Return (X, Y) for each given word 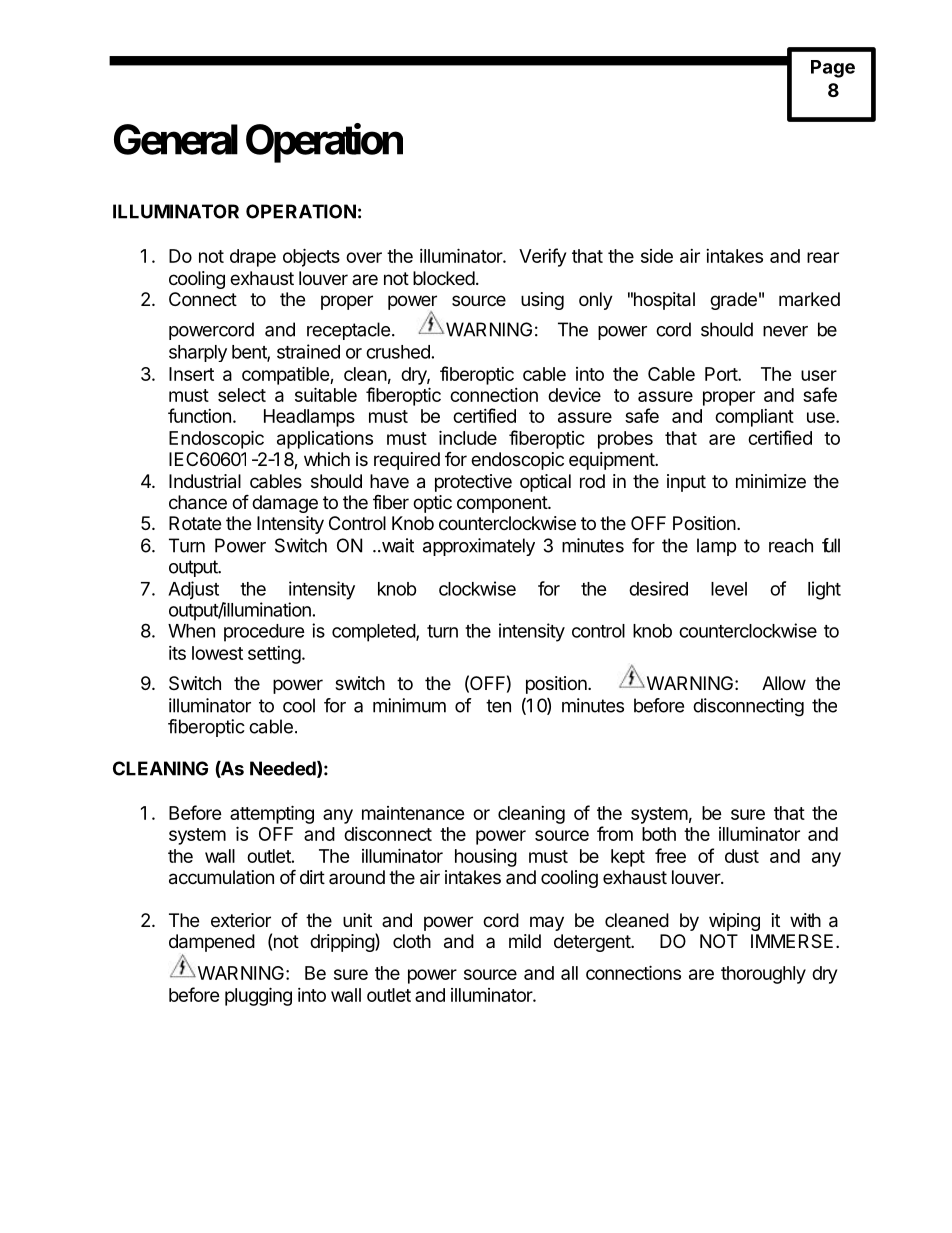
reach (791, 545)
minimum (409, 705)
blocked (444, 278)
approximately (479, 547)
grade (733, 301)
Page (833, 69)
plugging (258, 996)
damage (285, 504)
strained (308, 351)
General (176, 139)
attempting (272, 814)
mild (525, 941)
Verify (542, 257)
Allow (784, 683)
